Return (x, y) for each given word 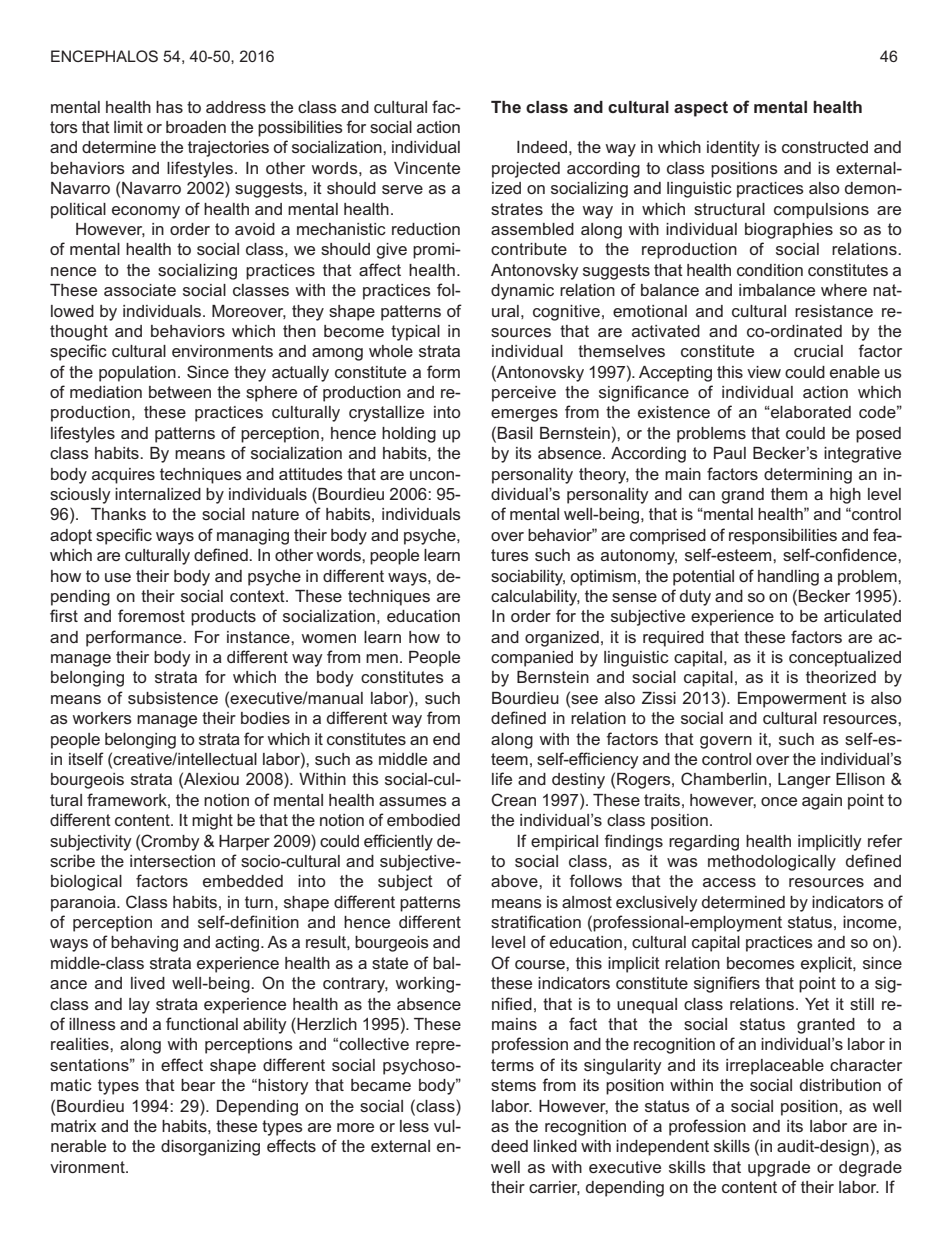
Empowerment (792, 700)
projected (526, 170)
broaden (196, 127)
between (180, 392)
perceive (524, 394)
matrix (73, 1126)
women (328, 638)
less (414, 1126)
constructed (825, 147)
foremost (151, 615)
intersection (172, 861)
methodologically (772, 863)
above (515, 881)
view (764, 372)
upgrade (779, 1169)
